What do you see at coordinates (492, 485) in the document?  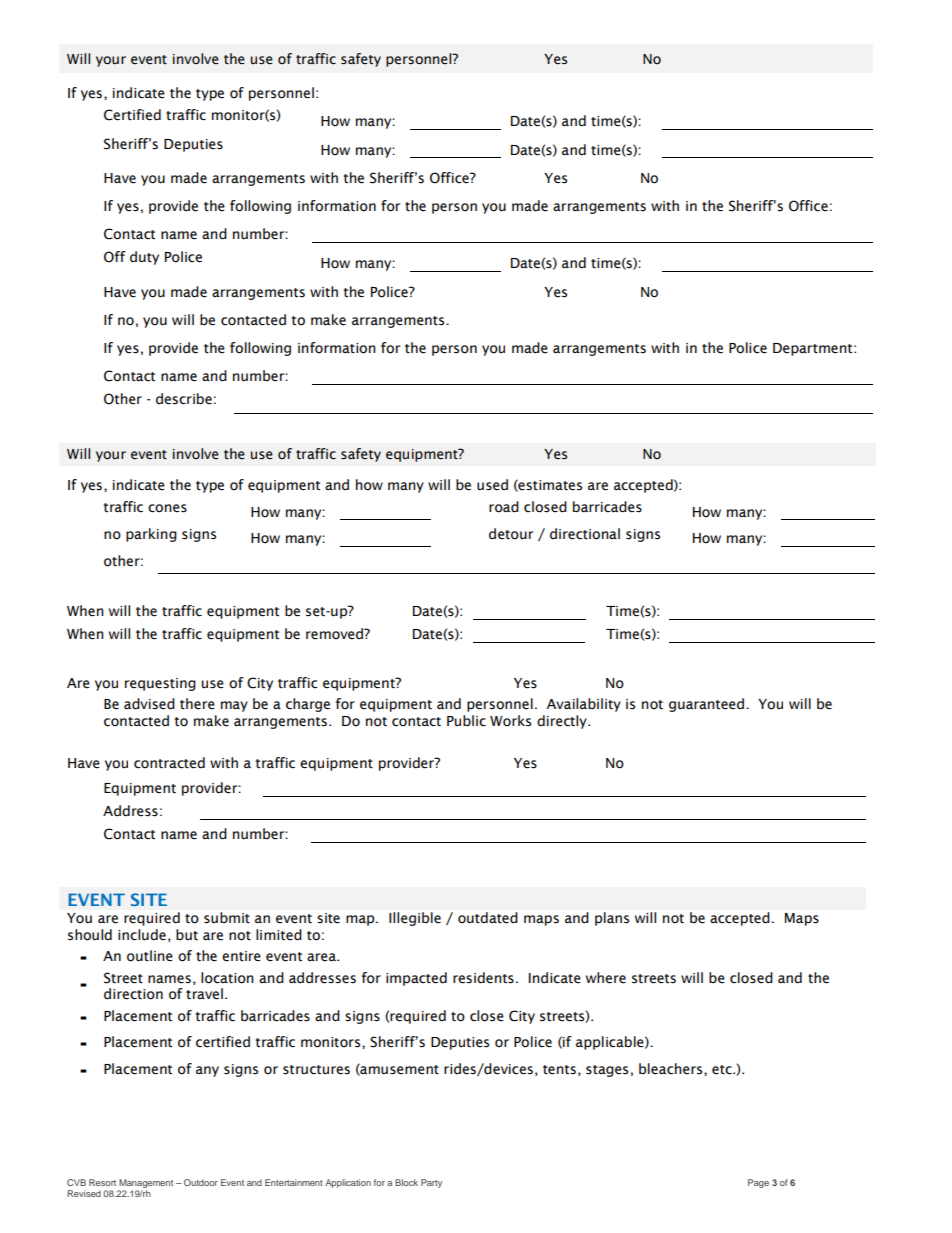 I see `used` at bounding box center [492, 485].
